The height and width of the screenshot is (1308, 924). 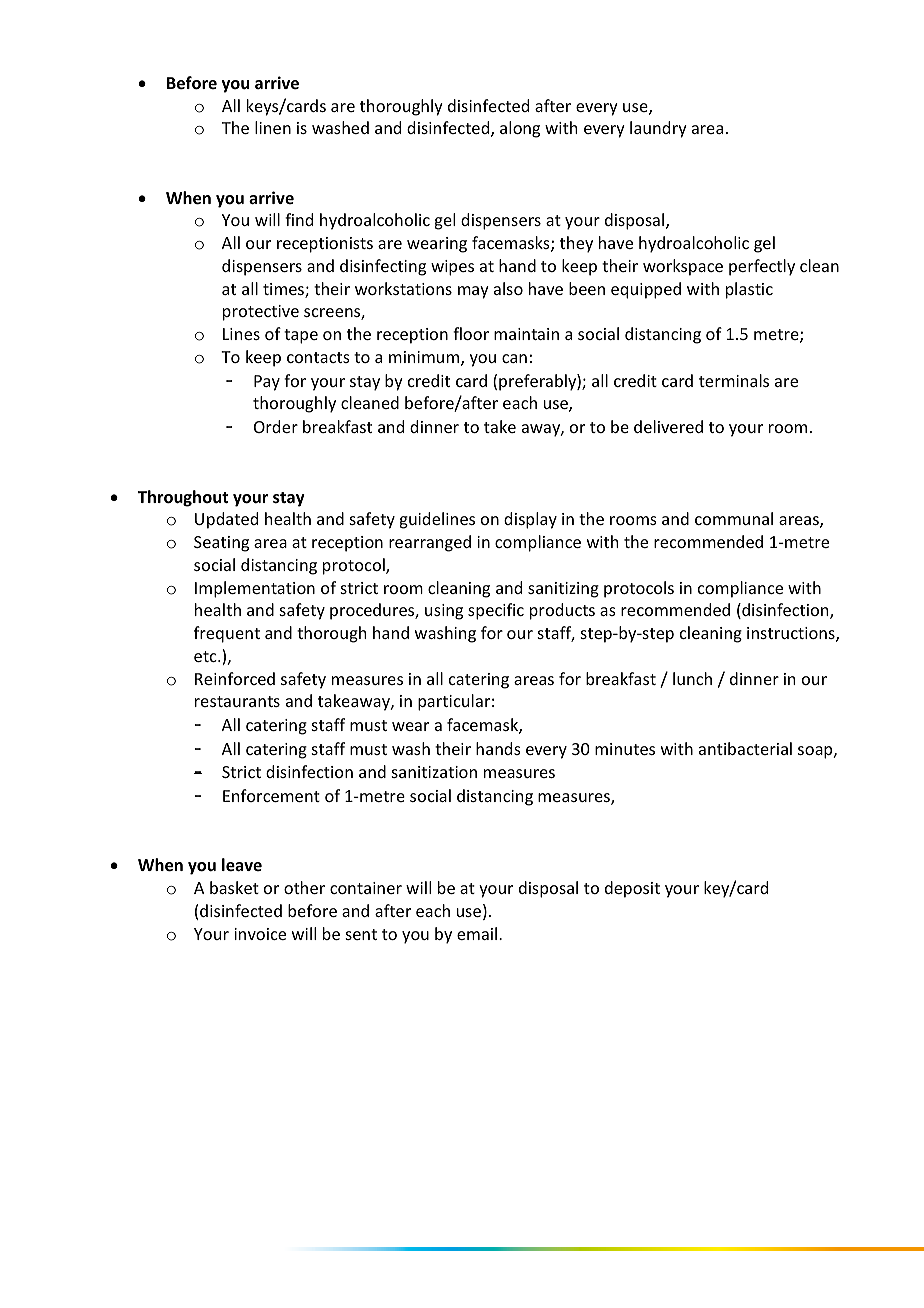 What do you see at coordinates (273, 127) in the screenshot?
I see `linen` at bounding box center [273, 127].
